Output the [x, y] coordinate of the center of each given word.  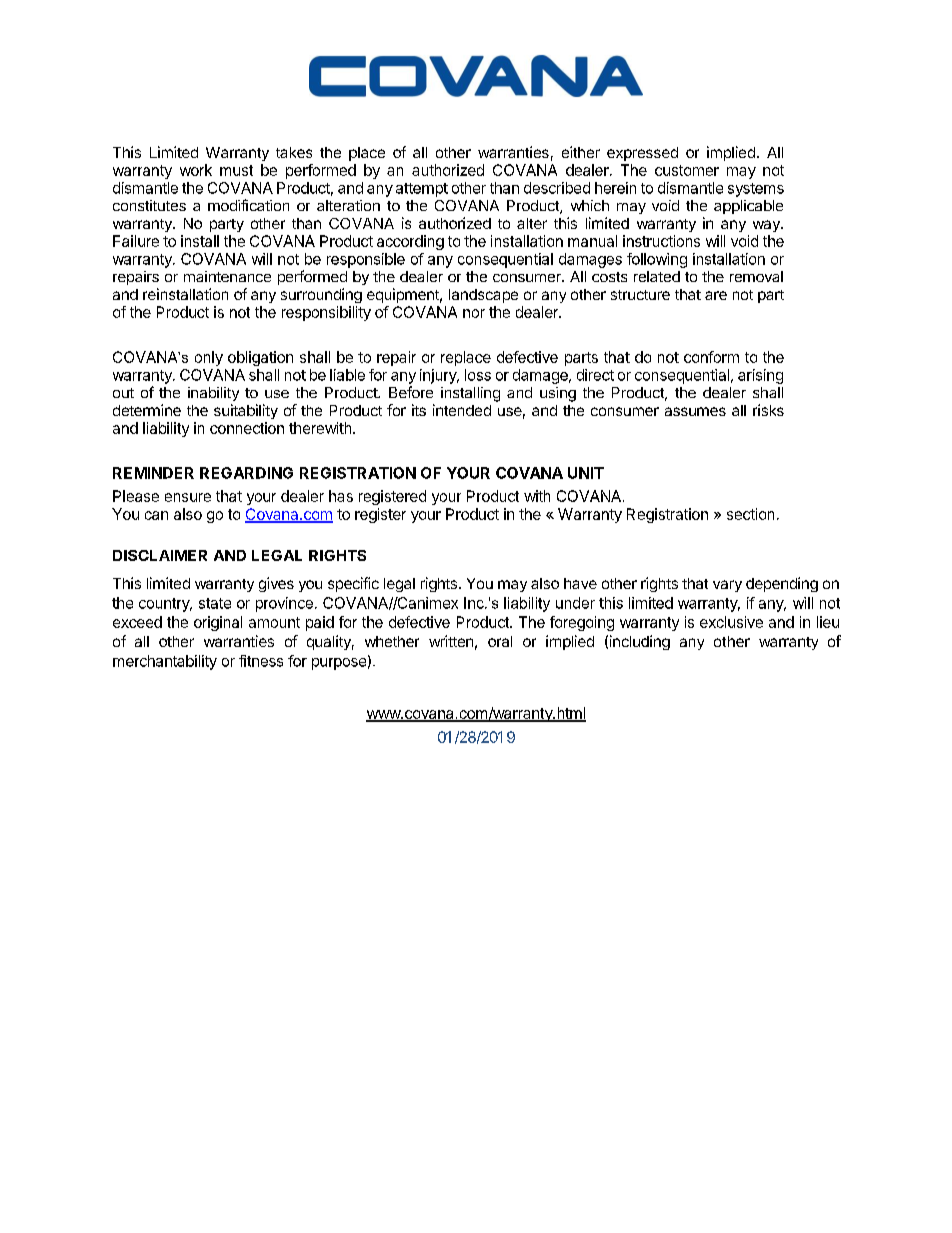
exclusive [731, 622]
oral [500, 641]
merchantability [165, 662]
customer [687, 170]
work [196, 170]
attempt [422, 190]
